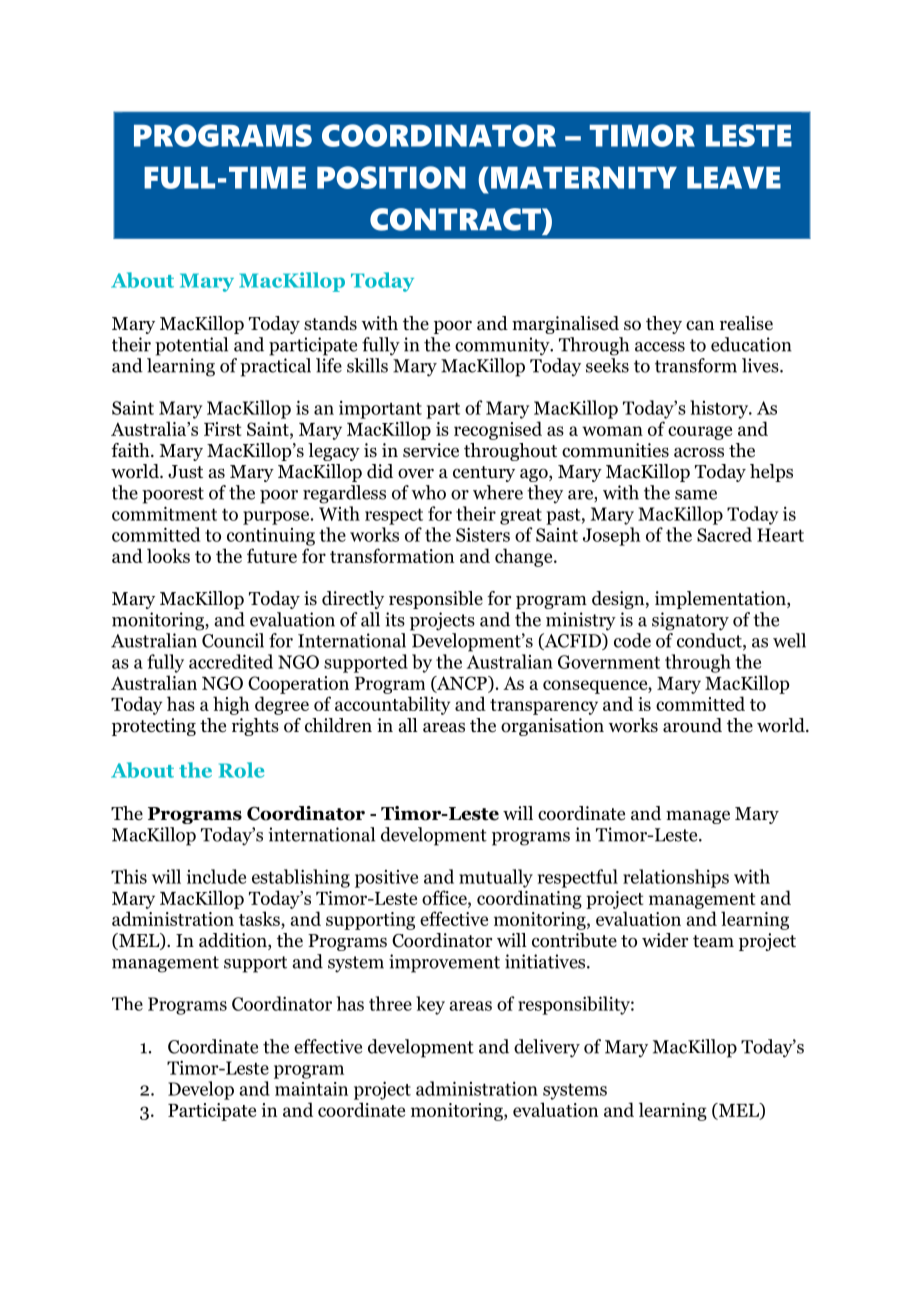 The image size is (924, 1307). I want to click on MATERNITY, so click(584, 178).
